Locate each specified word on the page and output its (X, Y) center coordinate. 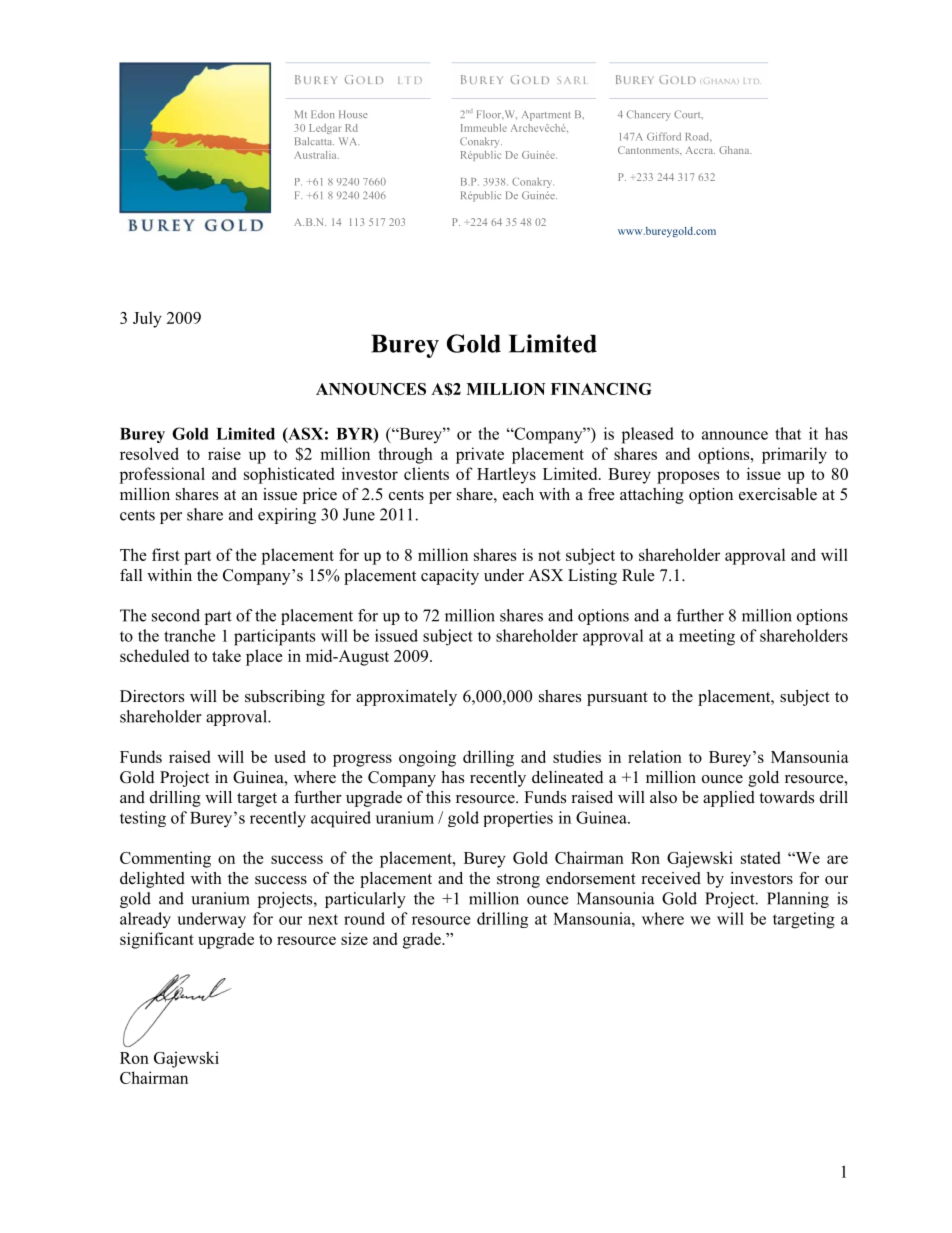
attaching (652, 496)
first (166, 554)
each (518, 494)
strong (518, 881)
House (353, 114)
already (145, 920)
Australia (316, 155)
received (671, 878)
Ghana (735, 150)
